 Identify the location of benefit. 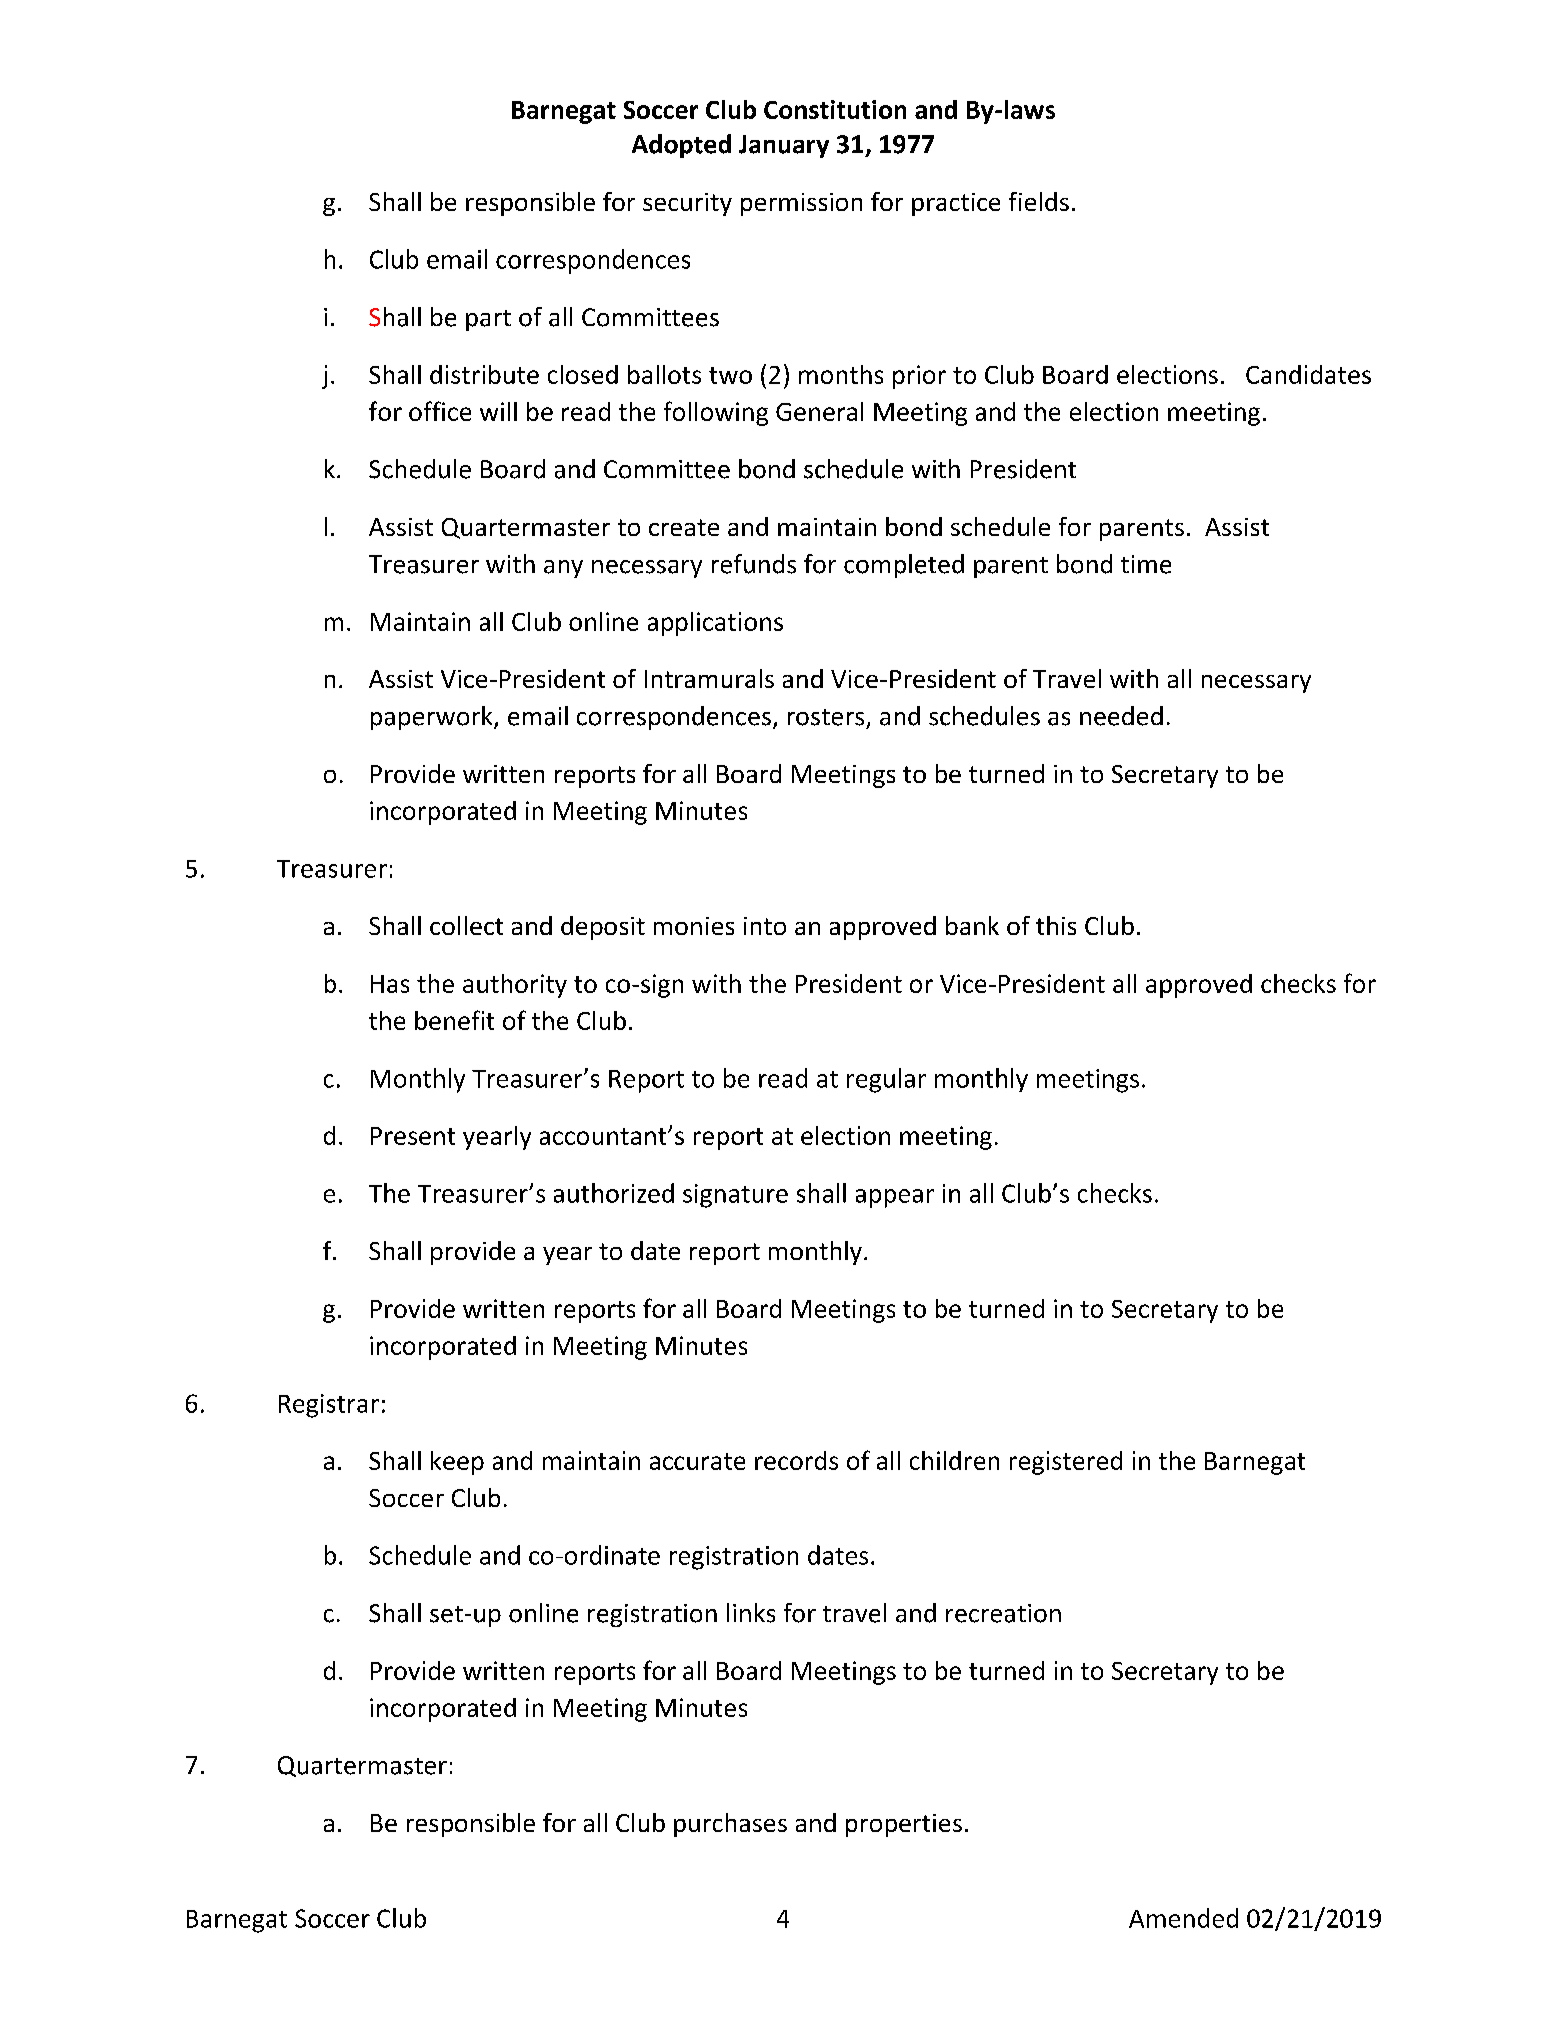
(454, 1020).
